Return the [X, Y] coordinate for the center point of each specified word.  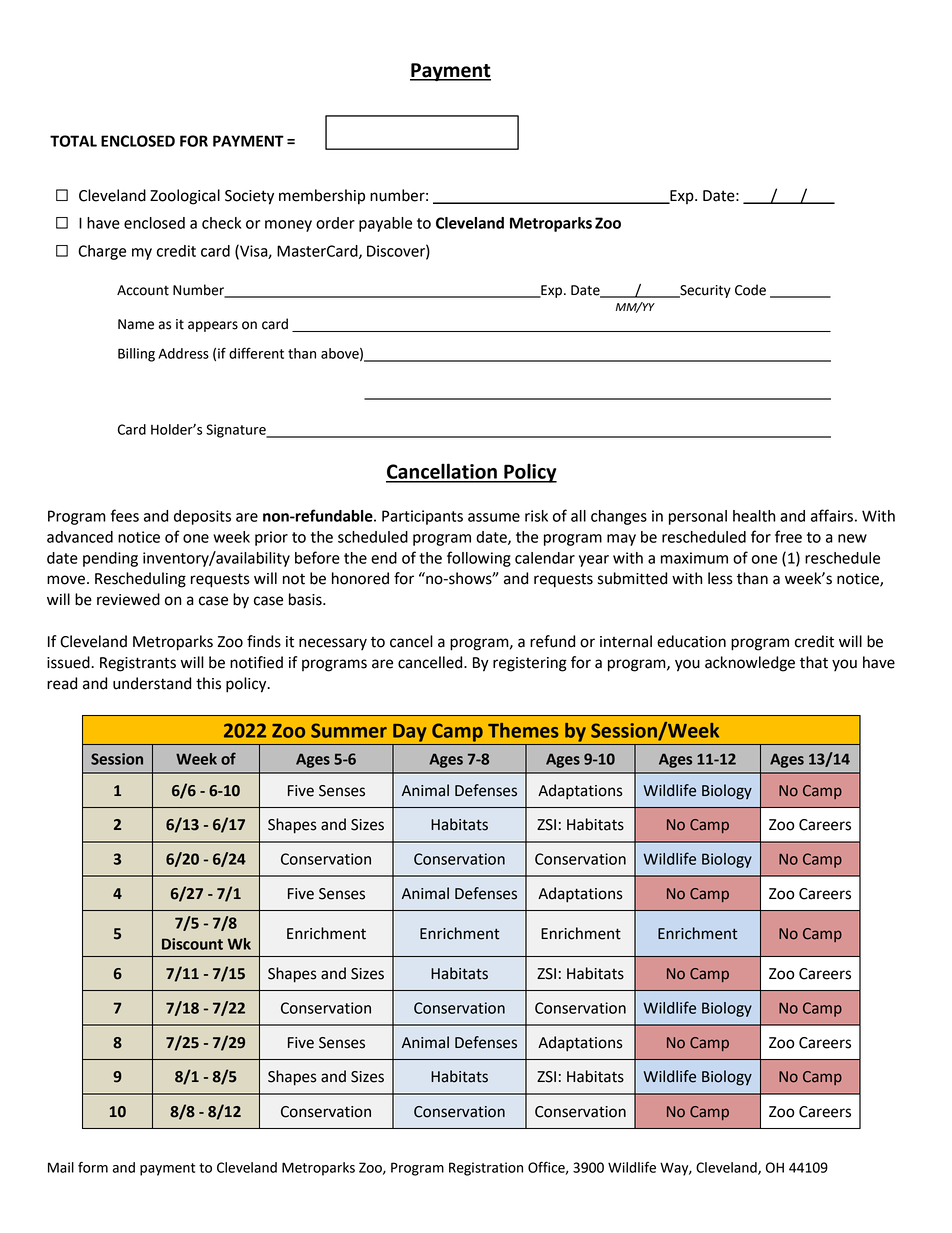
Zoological [185, 197]
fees [125, 515]
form [93, 1167]
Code [750, 290]
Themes [523, 730]
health [754, 516]
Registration [486, 1169]
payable [385, 224]
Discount [192, 944]
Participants [422, 517]
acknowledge [750, 664]
